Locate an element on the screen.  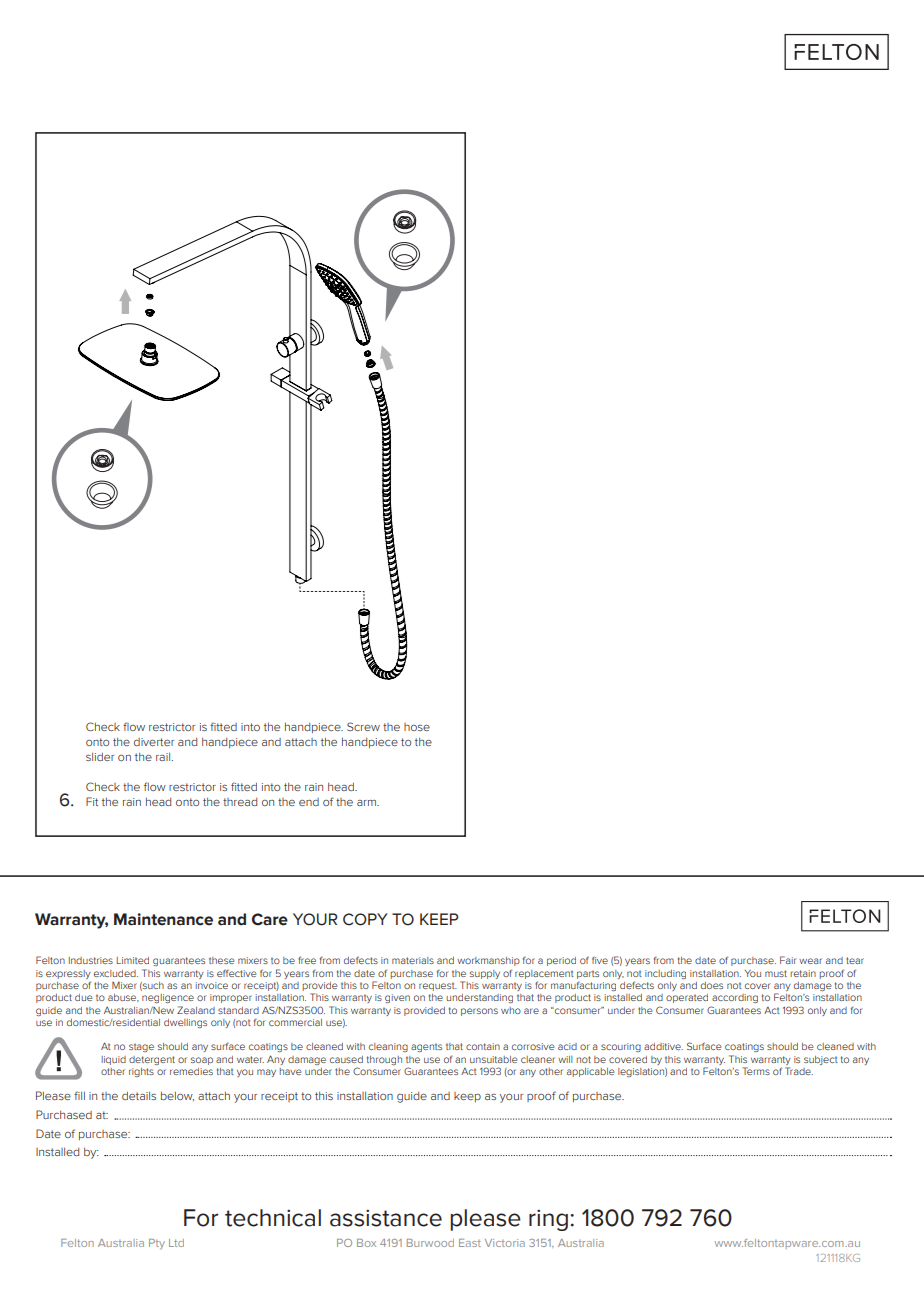
diverter is located at coordinates (154, 742).
